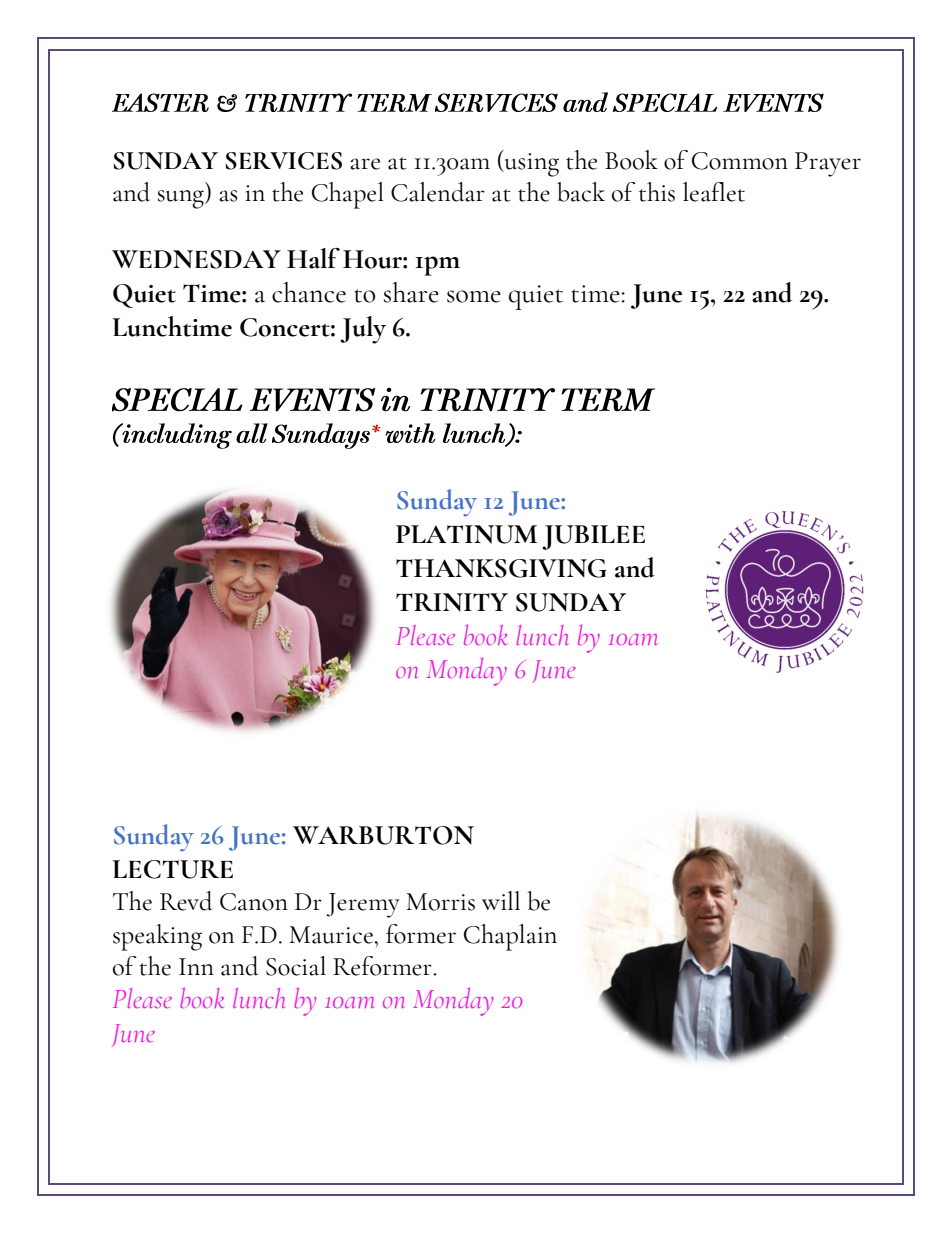  I want to click on TRINITY, so click(452, 602).
